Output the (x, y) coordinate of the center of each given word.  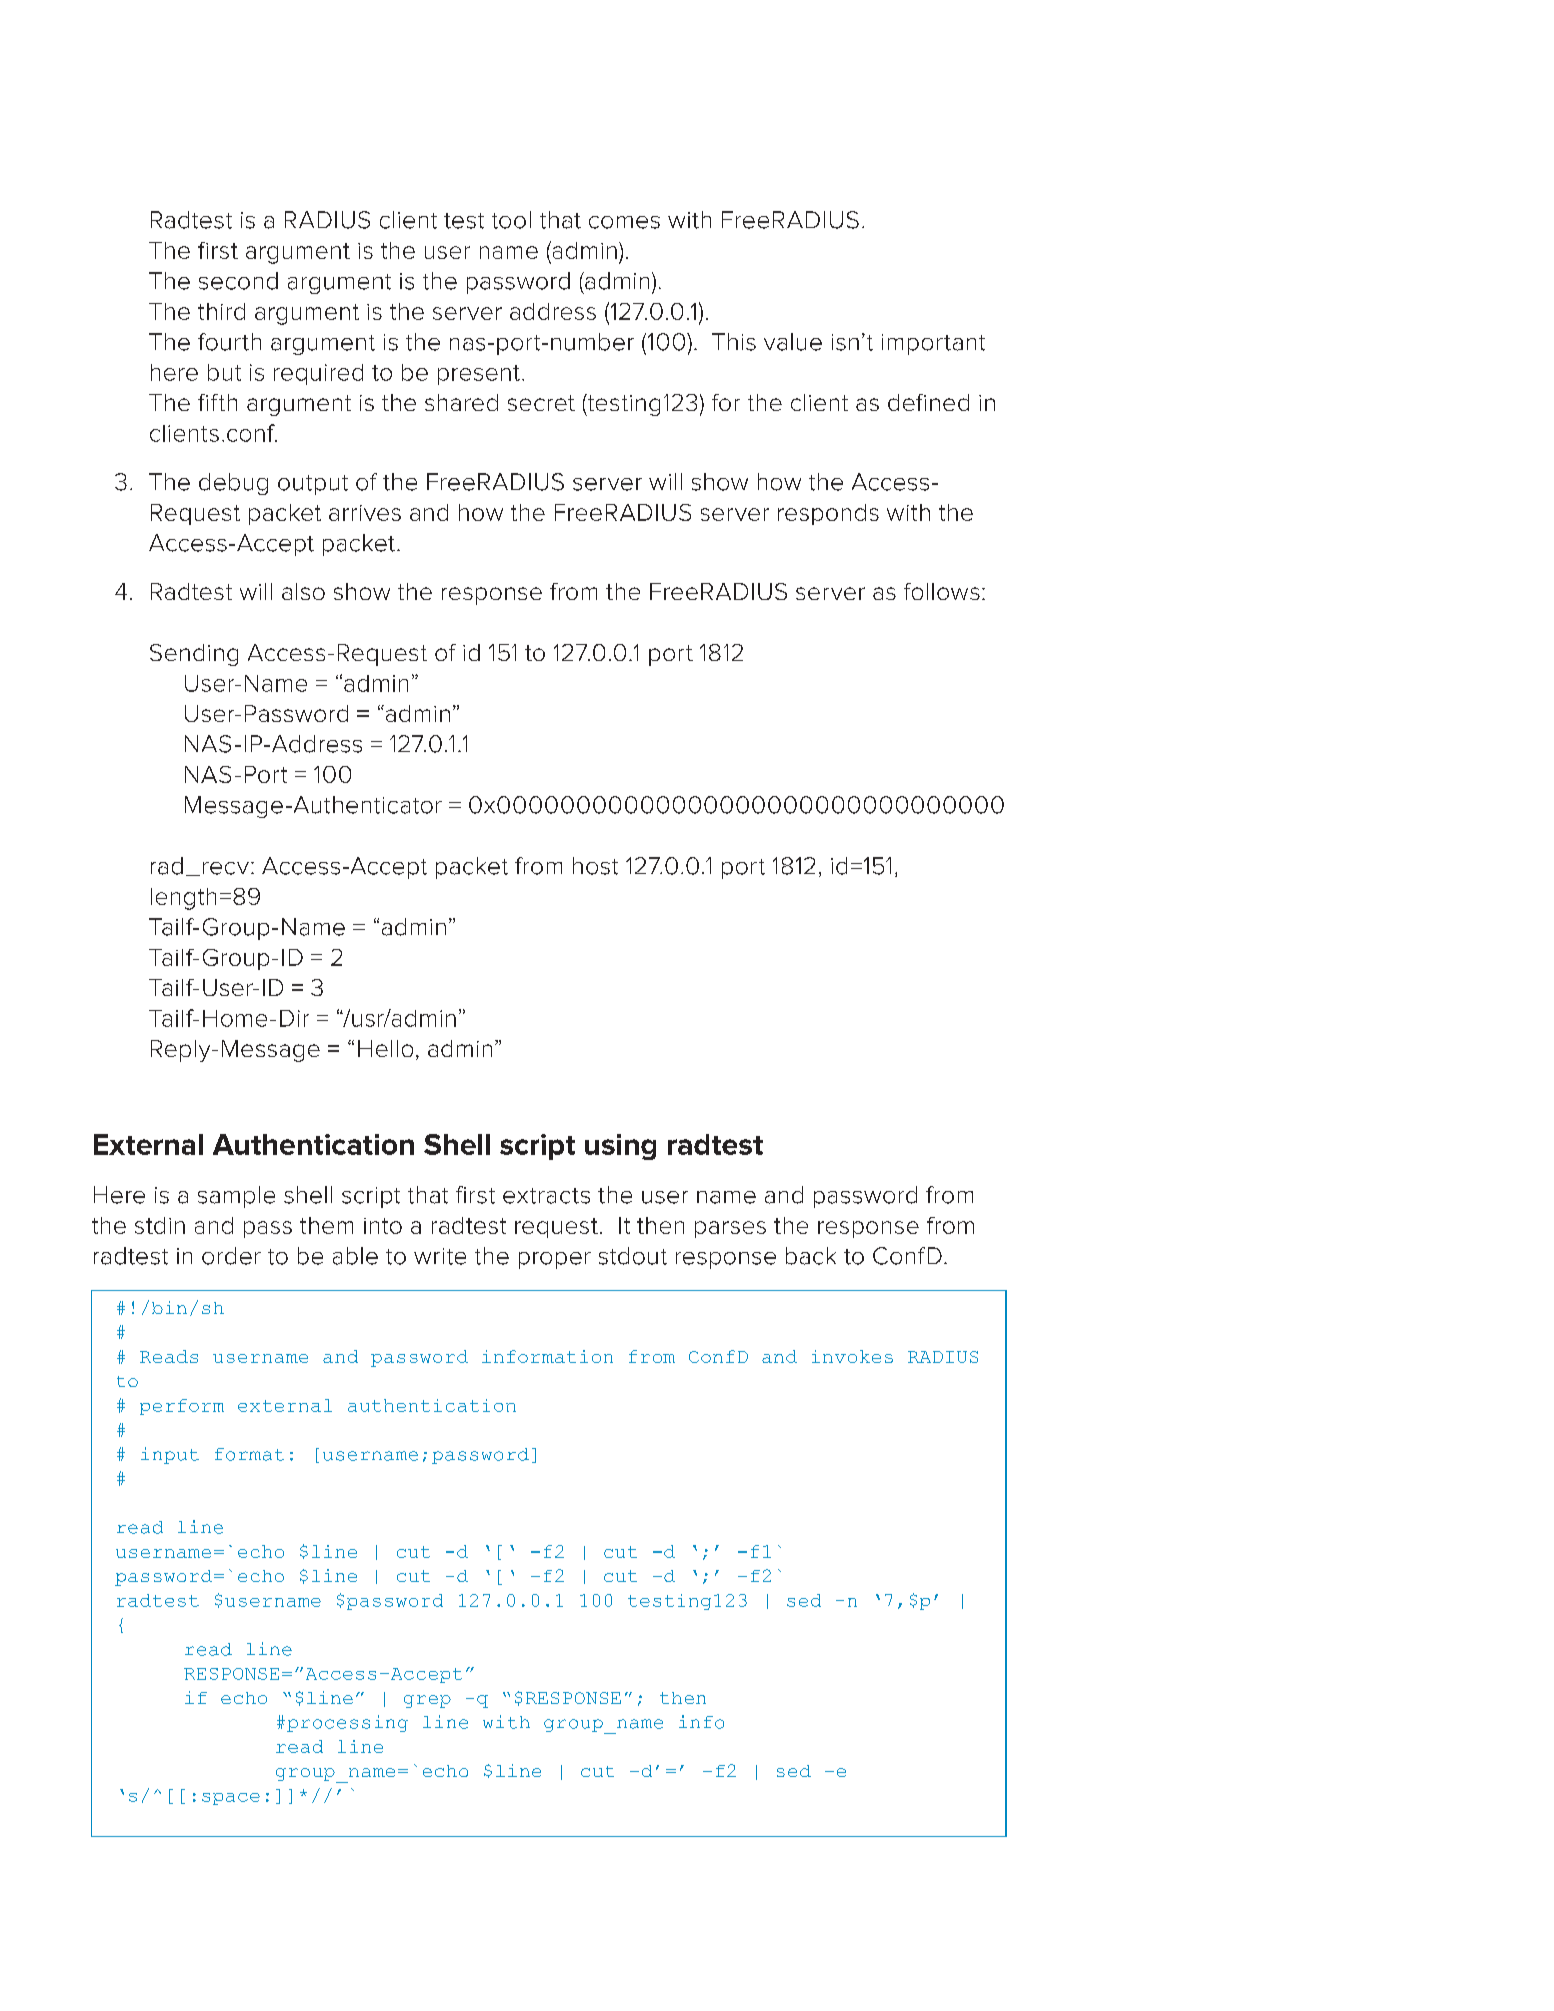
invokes (852, 1356)
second (238, 281)
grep (427, 1701)
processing (347, 1723)
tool (511, 220)
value (793, 342)
